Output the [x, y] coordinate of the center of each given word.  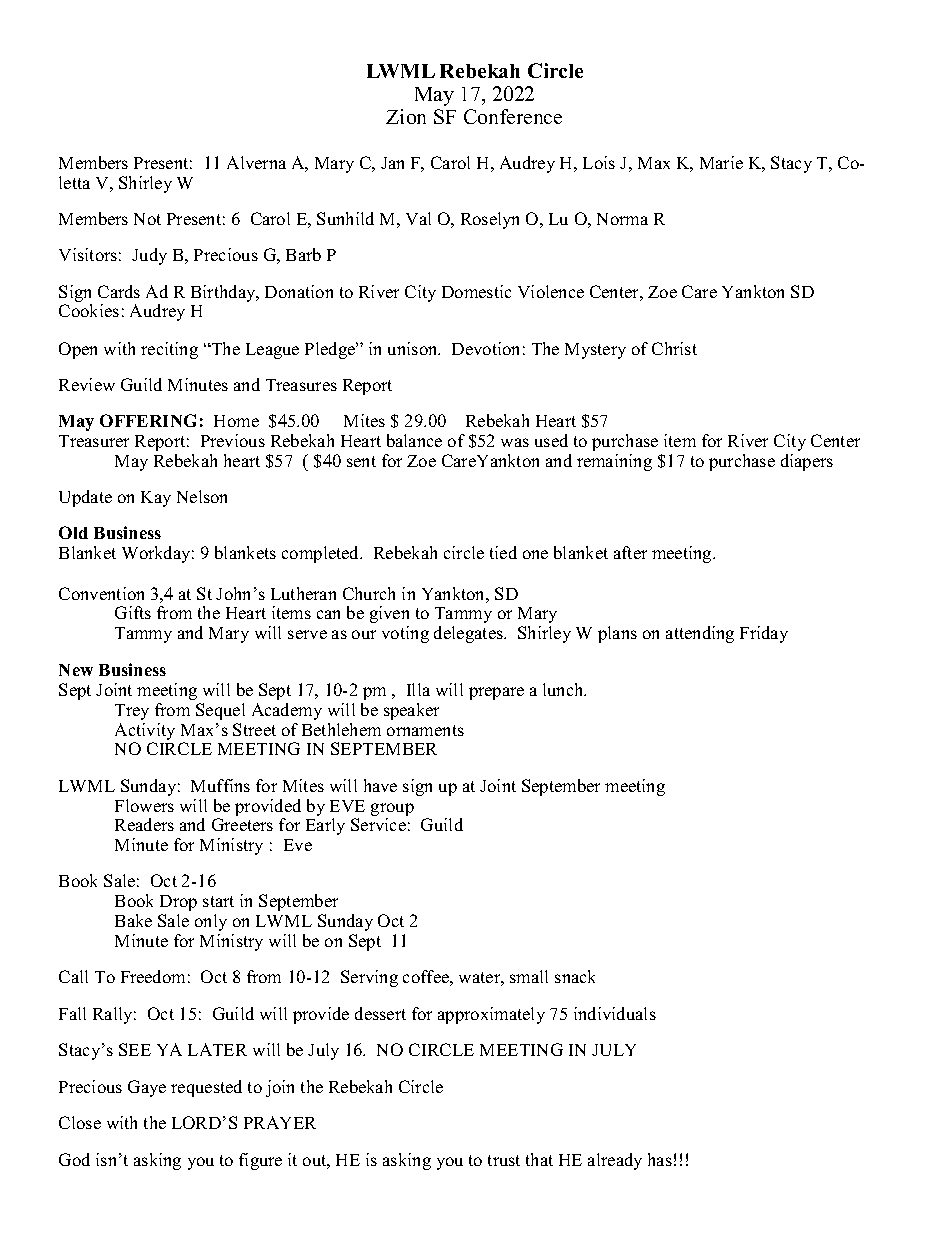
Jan [392, 163]
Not [147, 219]
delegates [469, 634]
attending [700, 634]
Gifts [133, 612]
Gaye [147, 1088]
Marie [721, 162]
